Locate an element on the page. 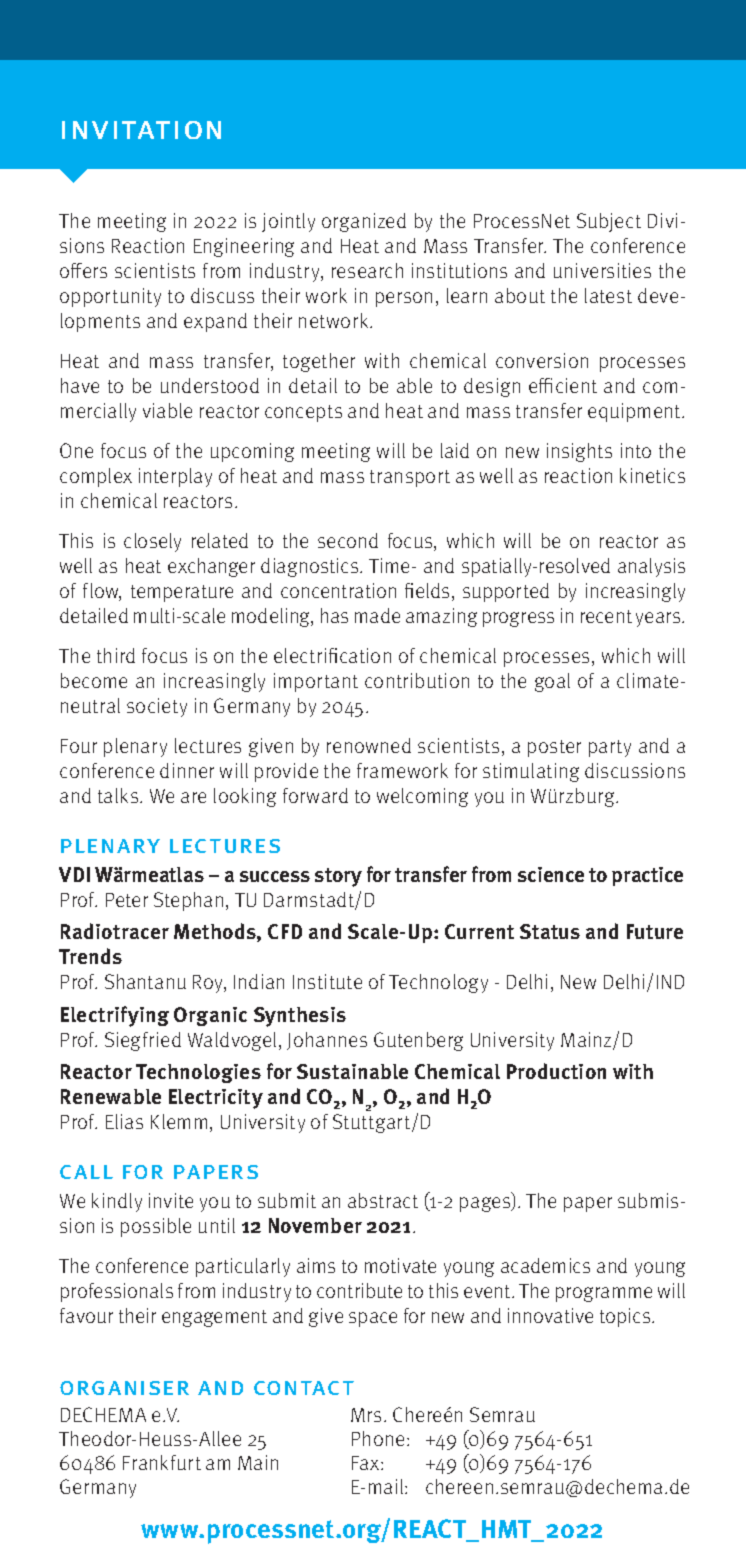 The image size is (746, 1568). invitation is located at coordinates (141, 130).
